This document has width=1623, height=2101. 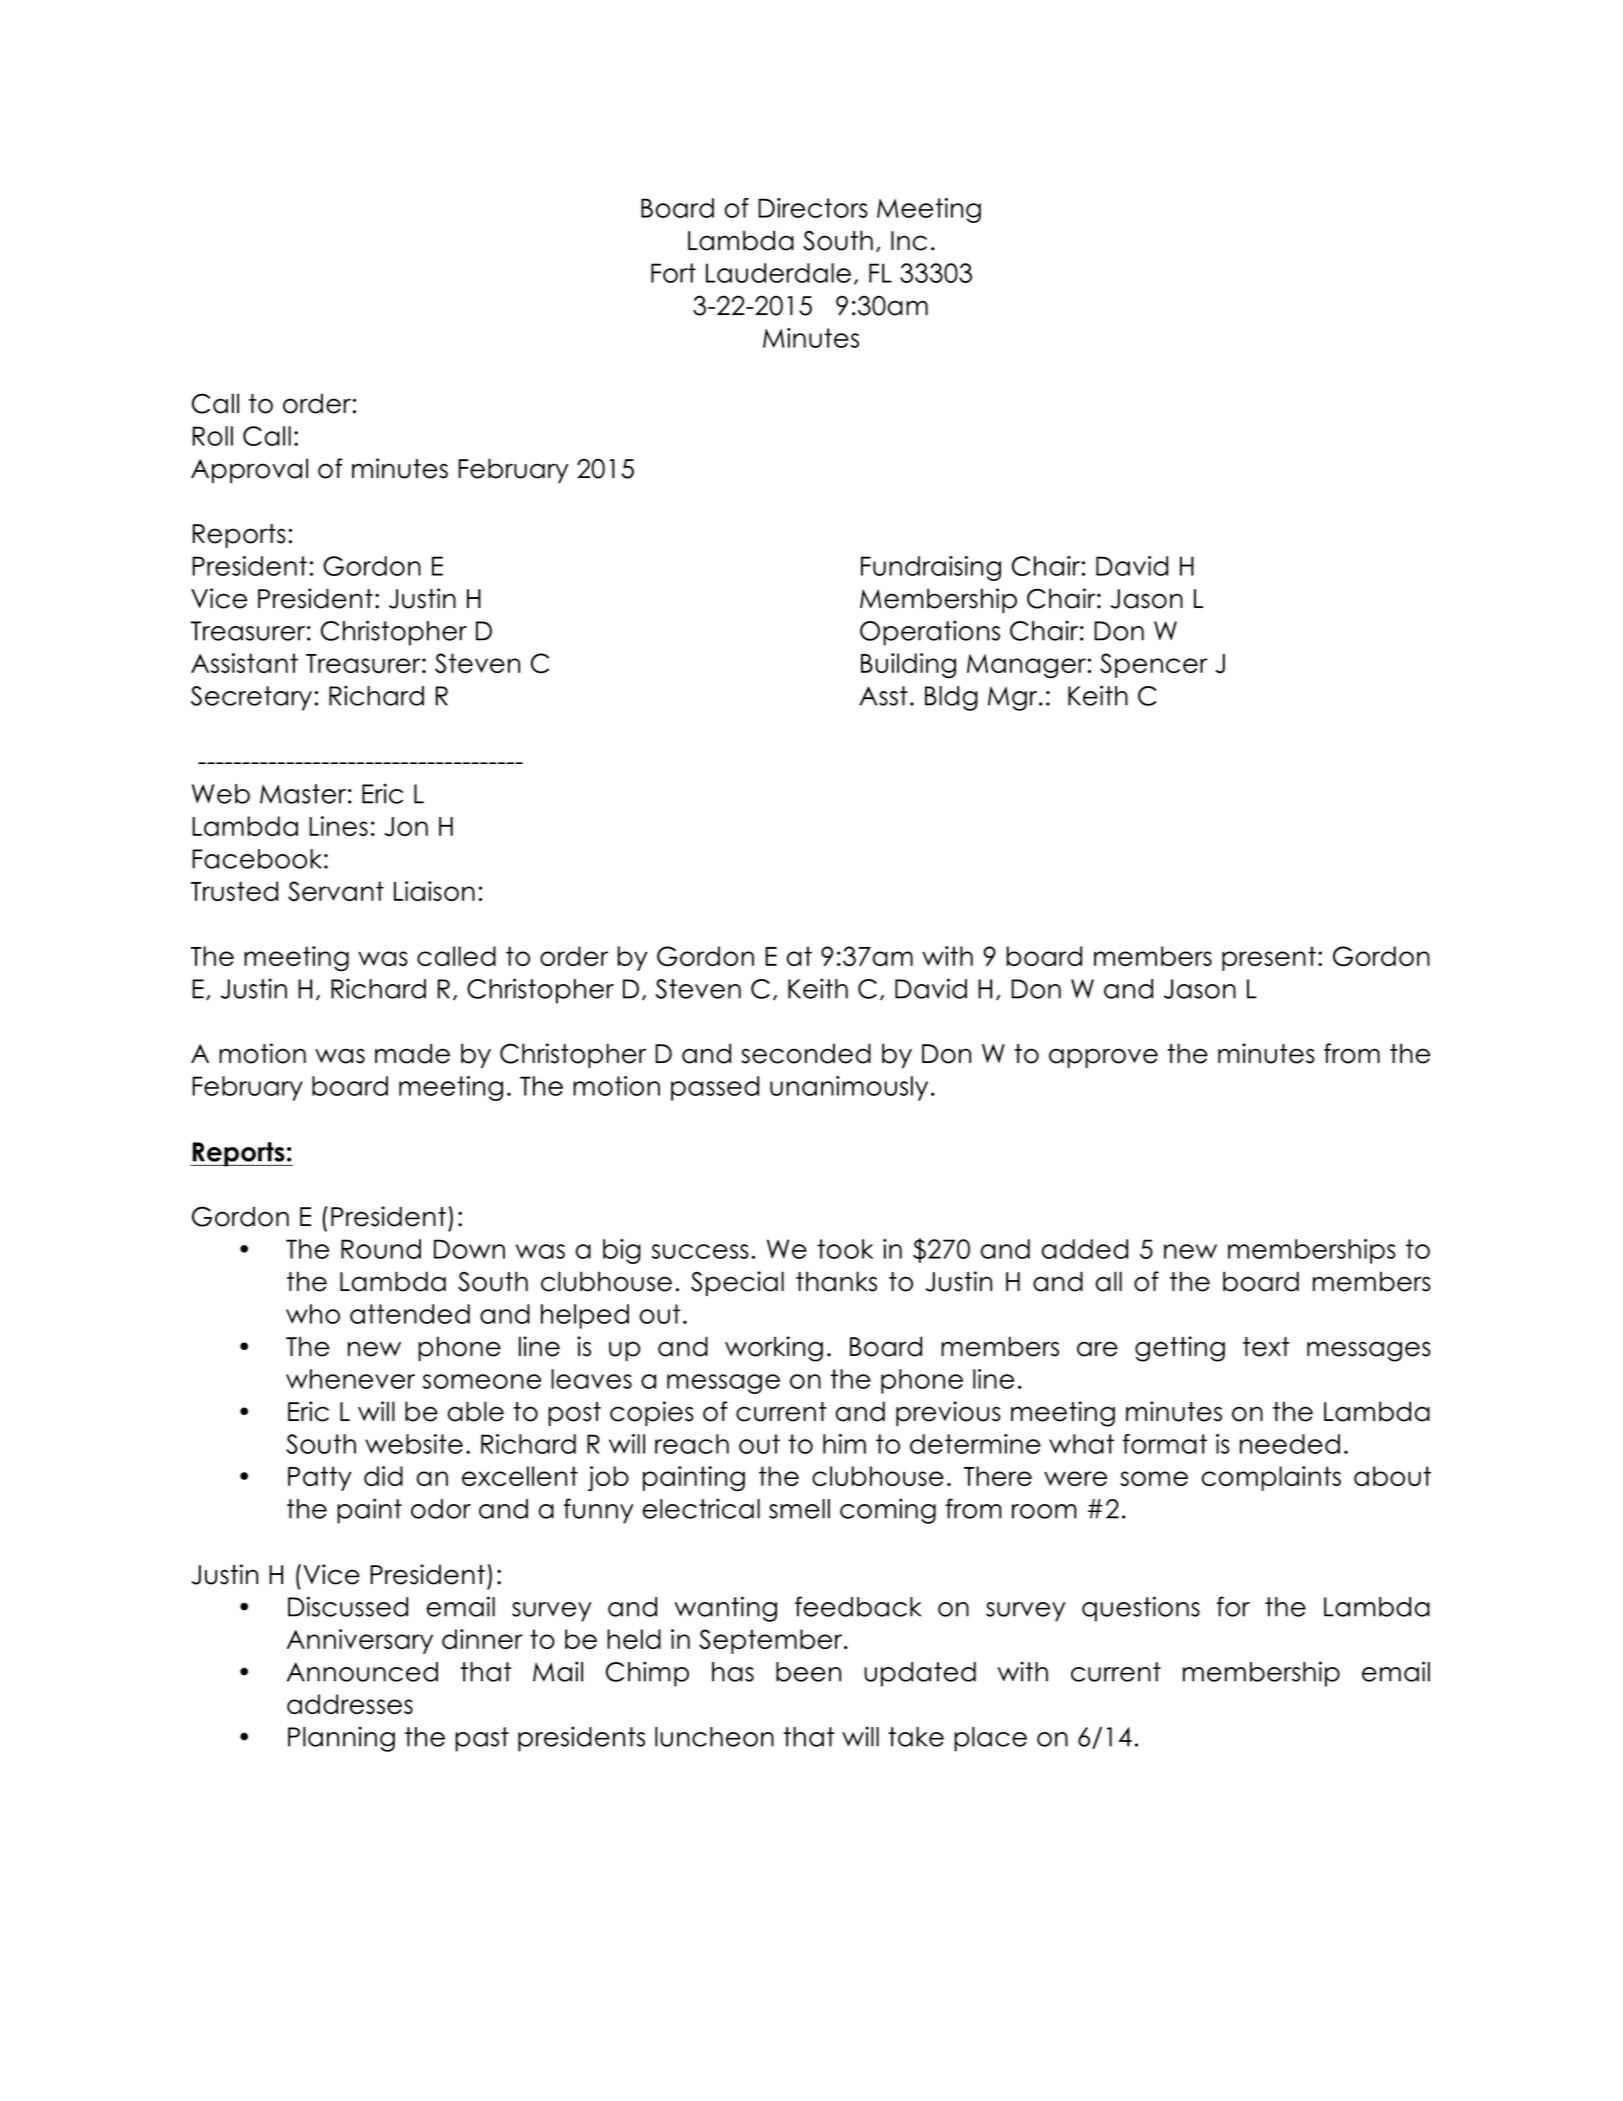 I want to click on added, so click(x=1085, y=1249).
